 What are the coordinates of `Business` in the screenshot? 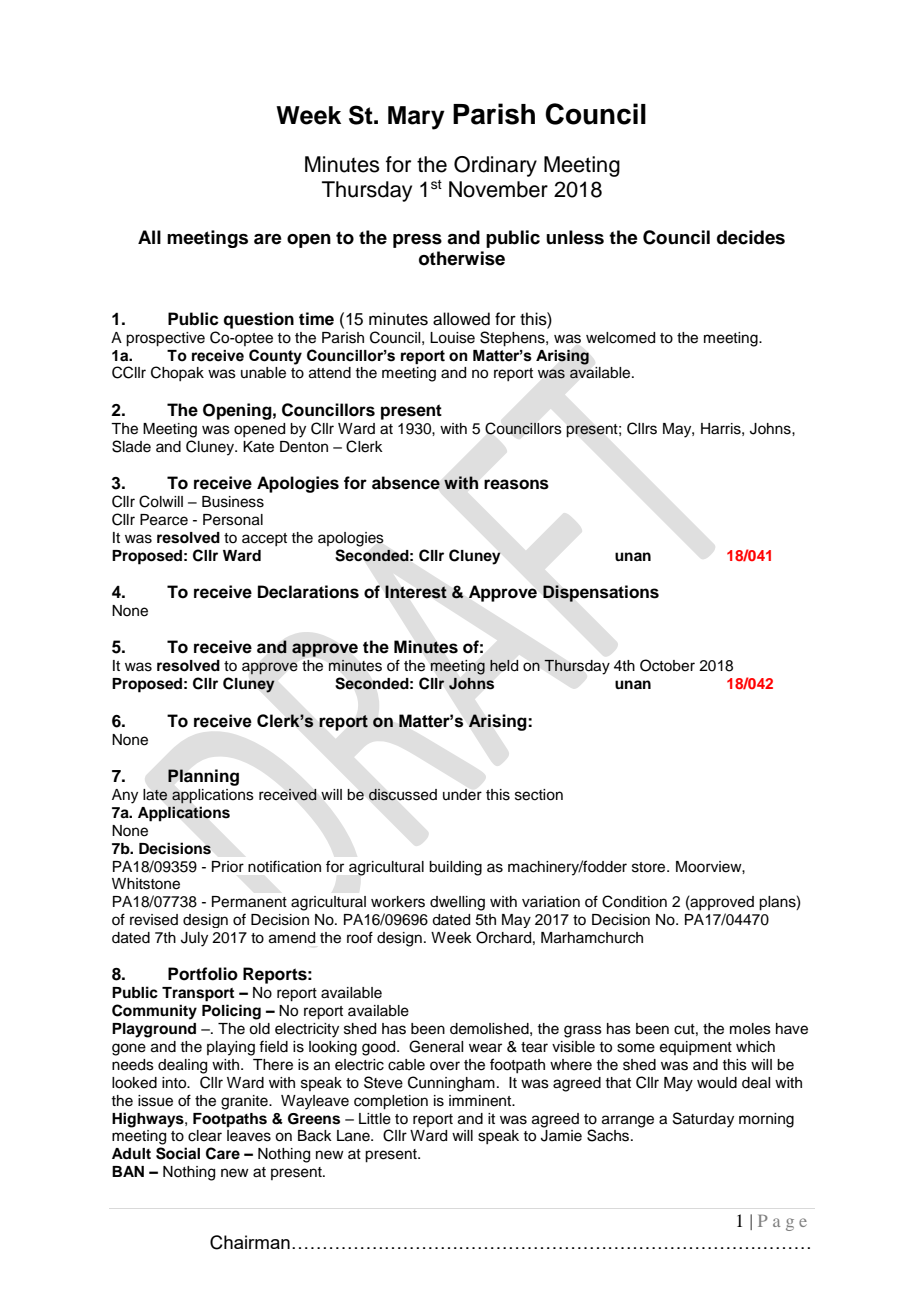 It's located at (233, 502).
